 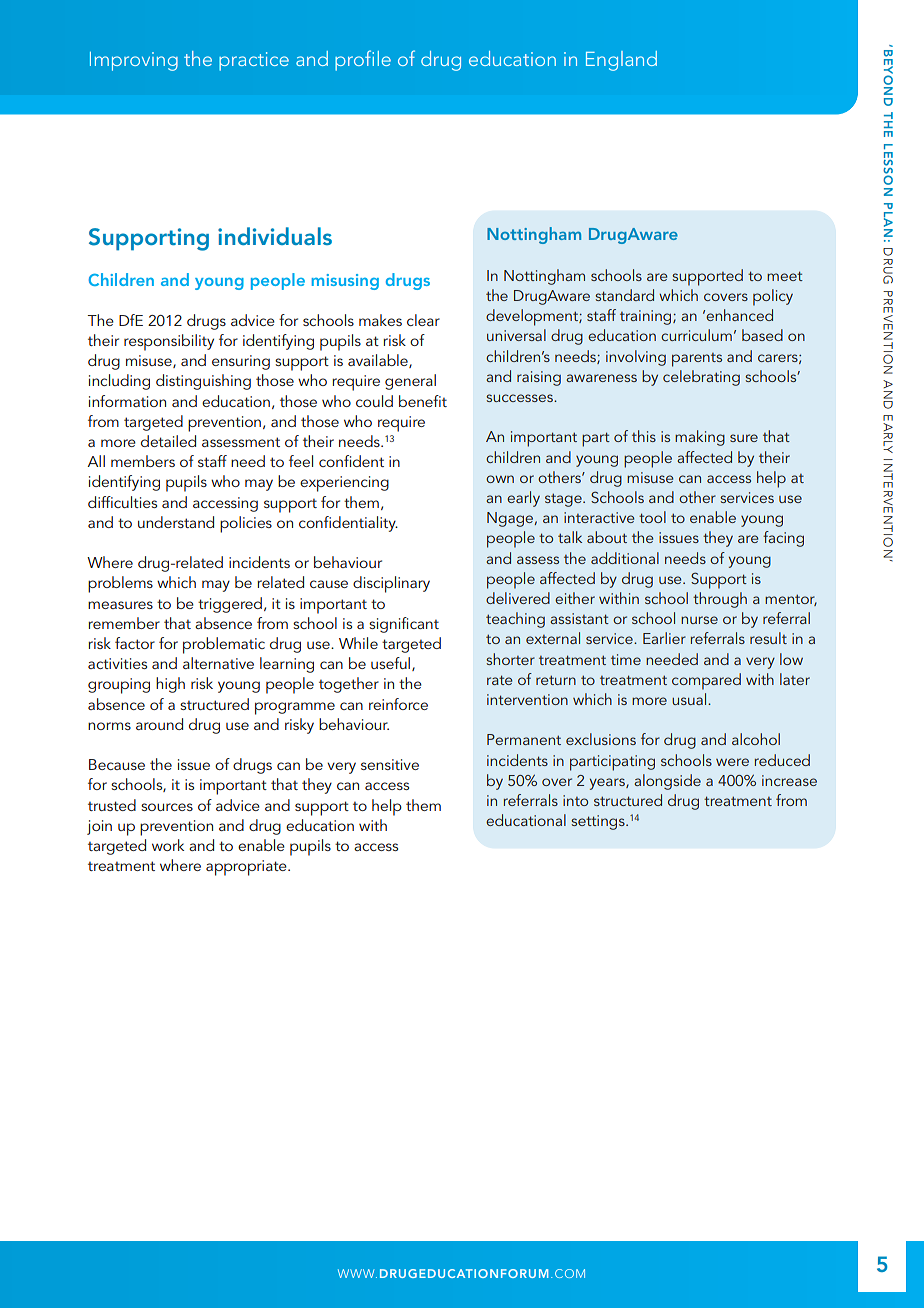 What do you see at coordinates (390, 764) in the screenshot?
I see `sensitive` at bounding box center [390, 764].
